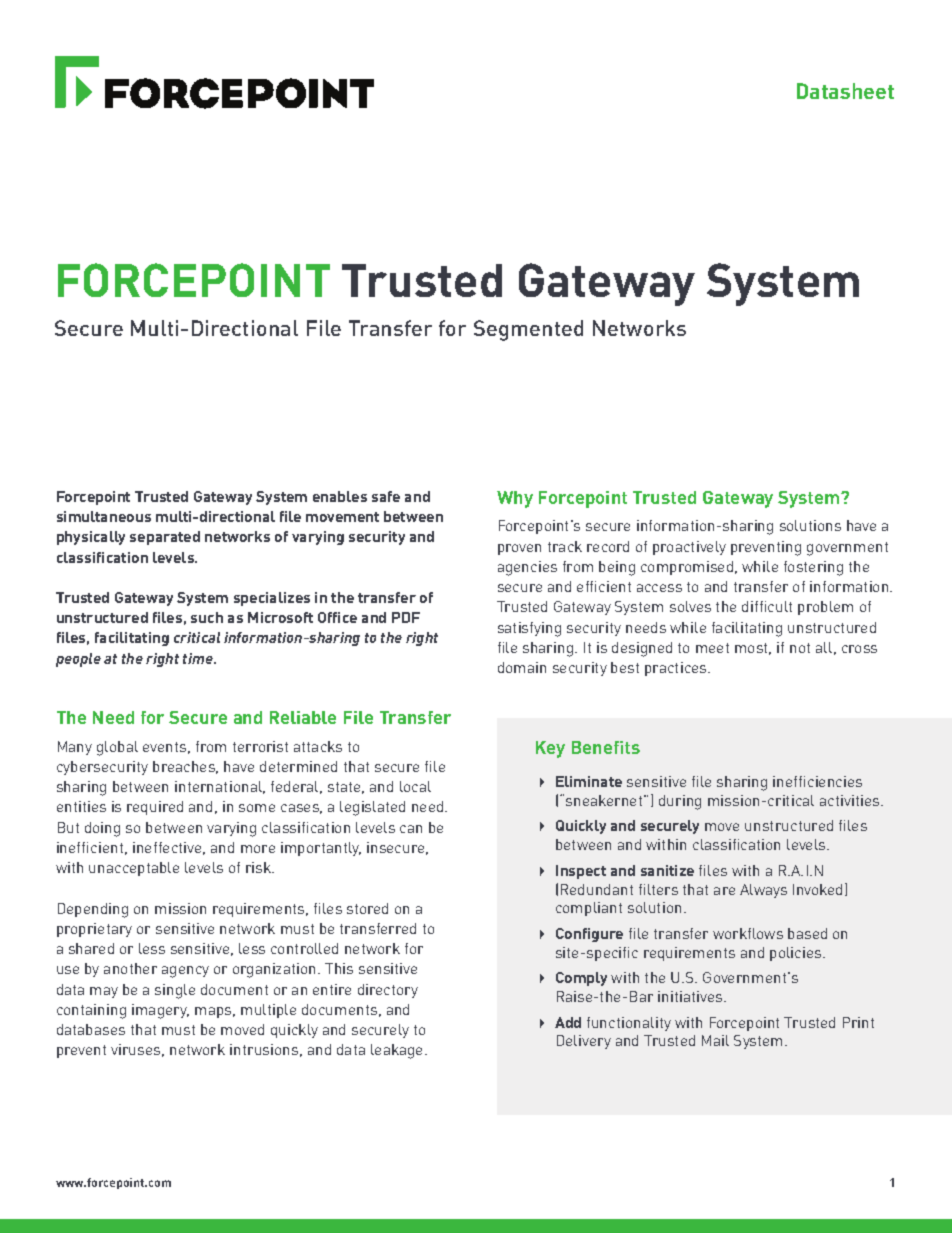 The width and height of the screenshot is (952, 1233). What do you see at coordinates (522, 667) in the screenshot?
I see `domain` at bounding box center [522, 667].
